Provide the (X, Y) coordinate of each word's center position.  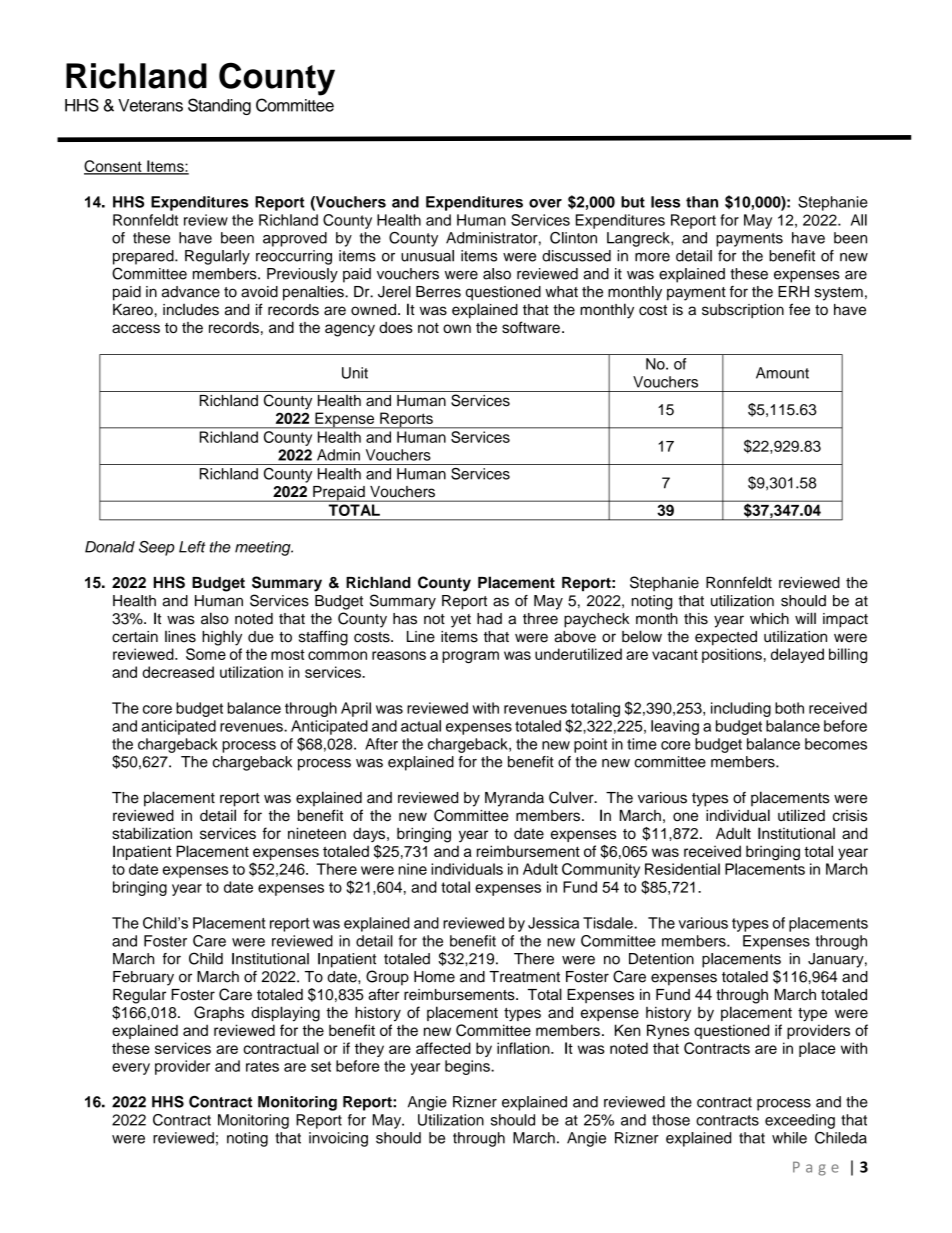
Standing (219, 106)
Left (192, 547)
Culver (572, 797)
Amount (782, 373)
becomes (836, 744)
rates (262, 1066)
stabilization (152, 833)
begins (468, 1067)
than (702, 202)
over (545, 203)
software (531, 327)
